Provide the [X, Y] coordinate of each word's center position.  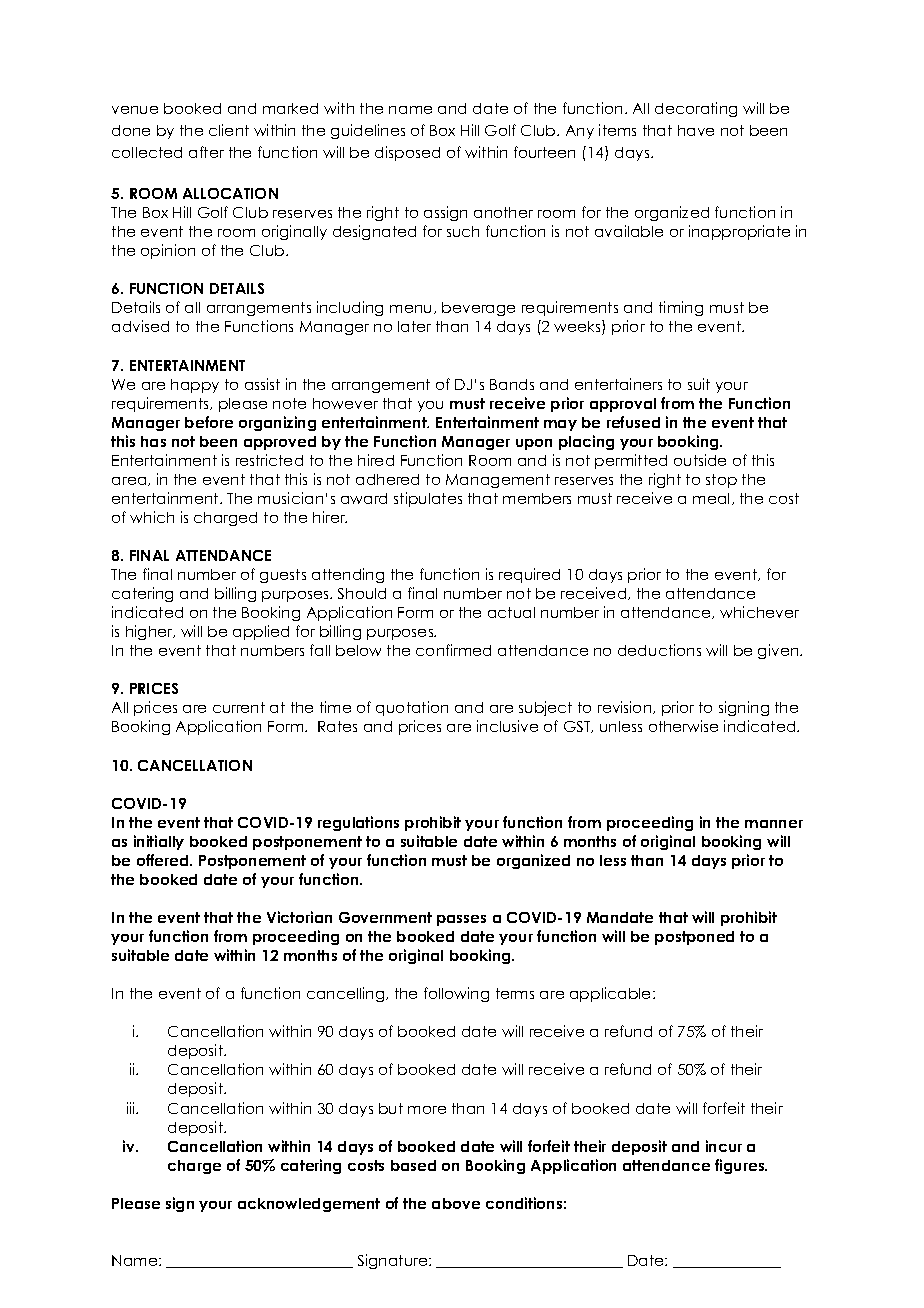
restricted [269, 460]
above [456, 1203]
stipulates [428, 499]
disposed [407, 153]
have [696, 130]
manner [774, 824]
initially [159, 842]
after [206, 152]
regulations [358, 823]
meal [711, 498]
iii [132, 1108]
